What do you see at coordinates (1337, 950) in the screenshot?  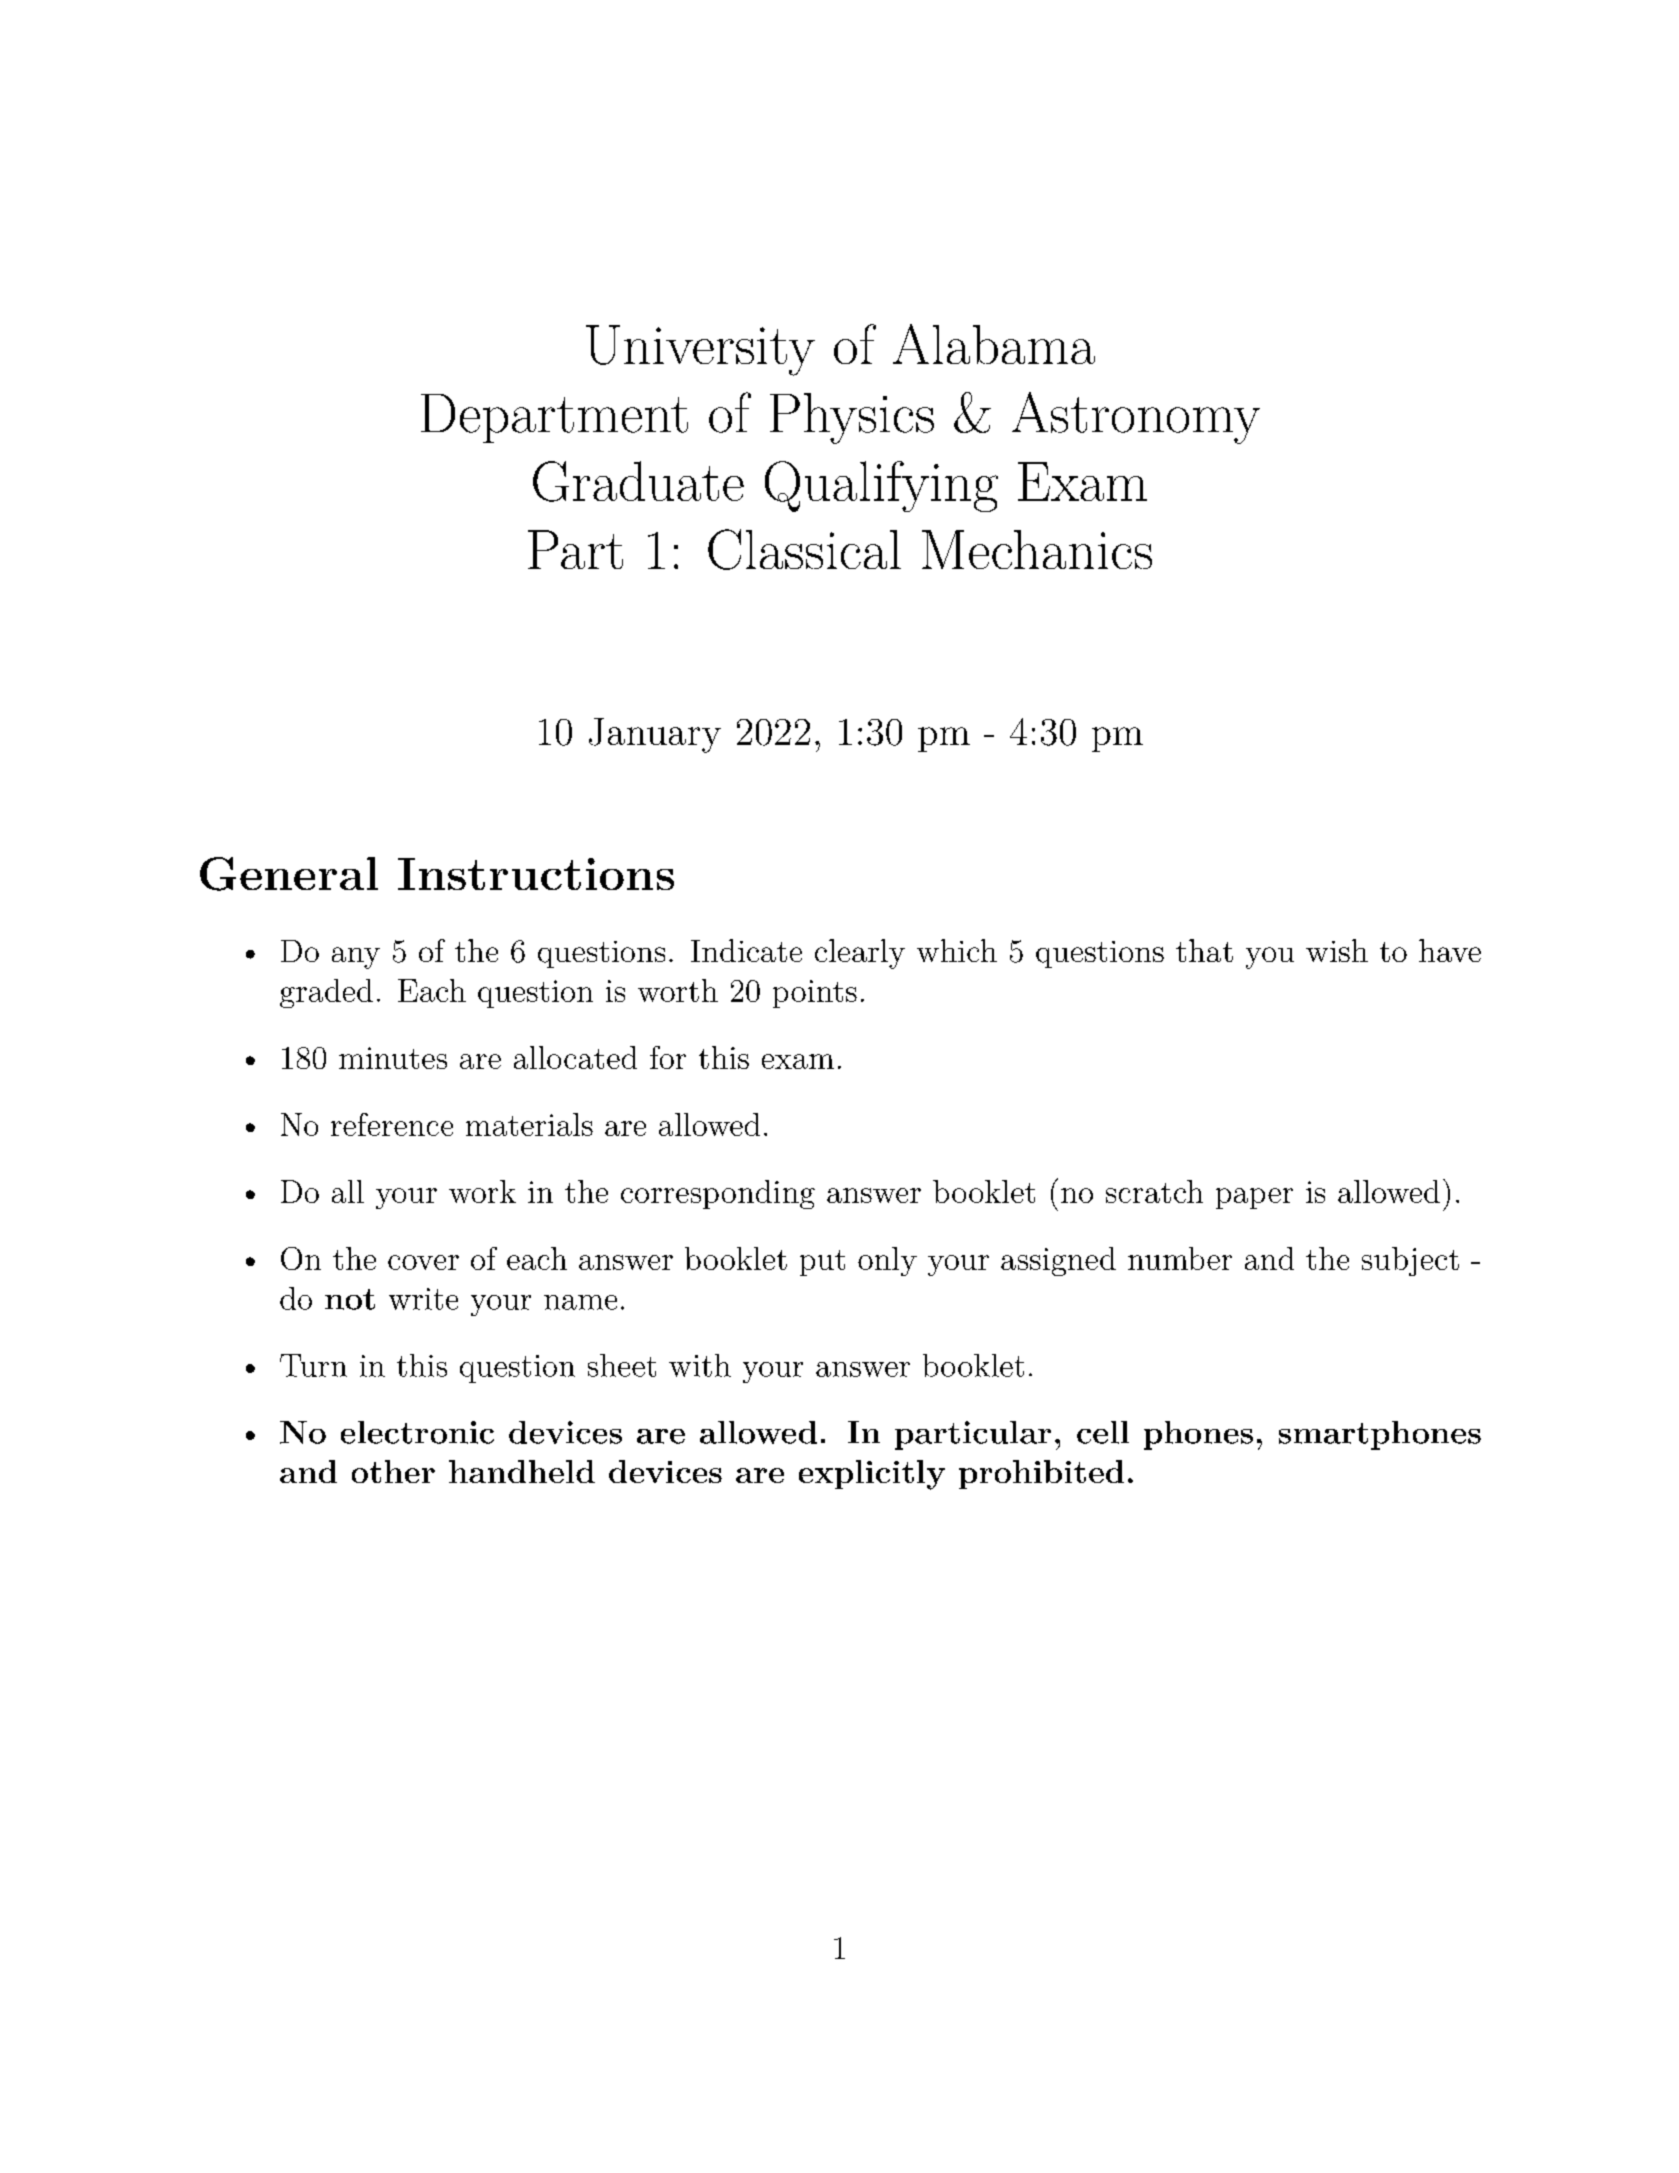 I see `wish` at bounding box center [1337, 950].
